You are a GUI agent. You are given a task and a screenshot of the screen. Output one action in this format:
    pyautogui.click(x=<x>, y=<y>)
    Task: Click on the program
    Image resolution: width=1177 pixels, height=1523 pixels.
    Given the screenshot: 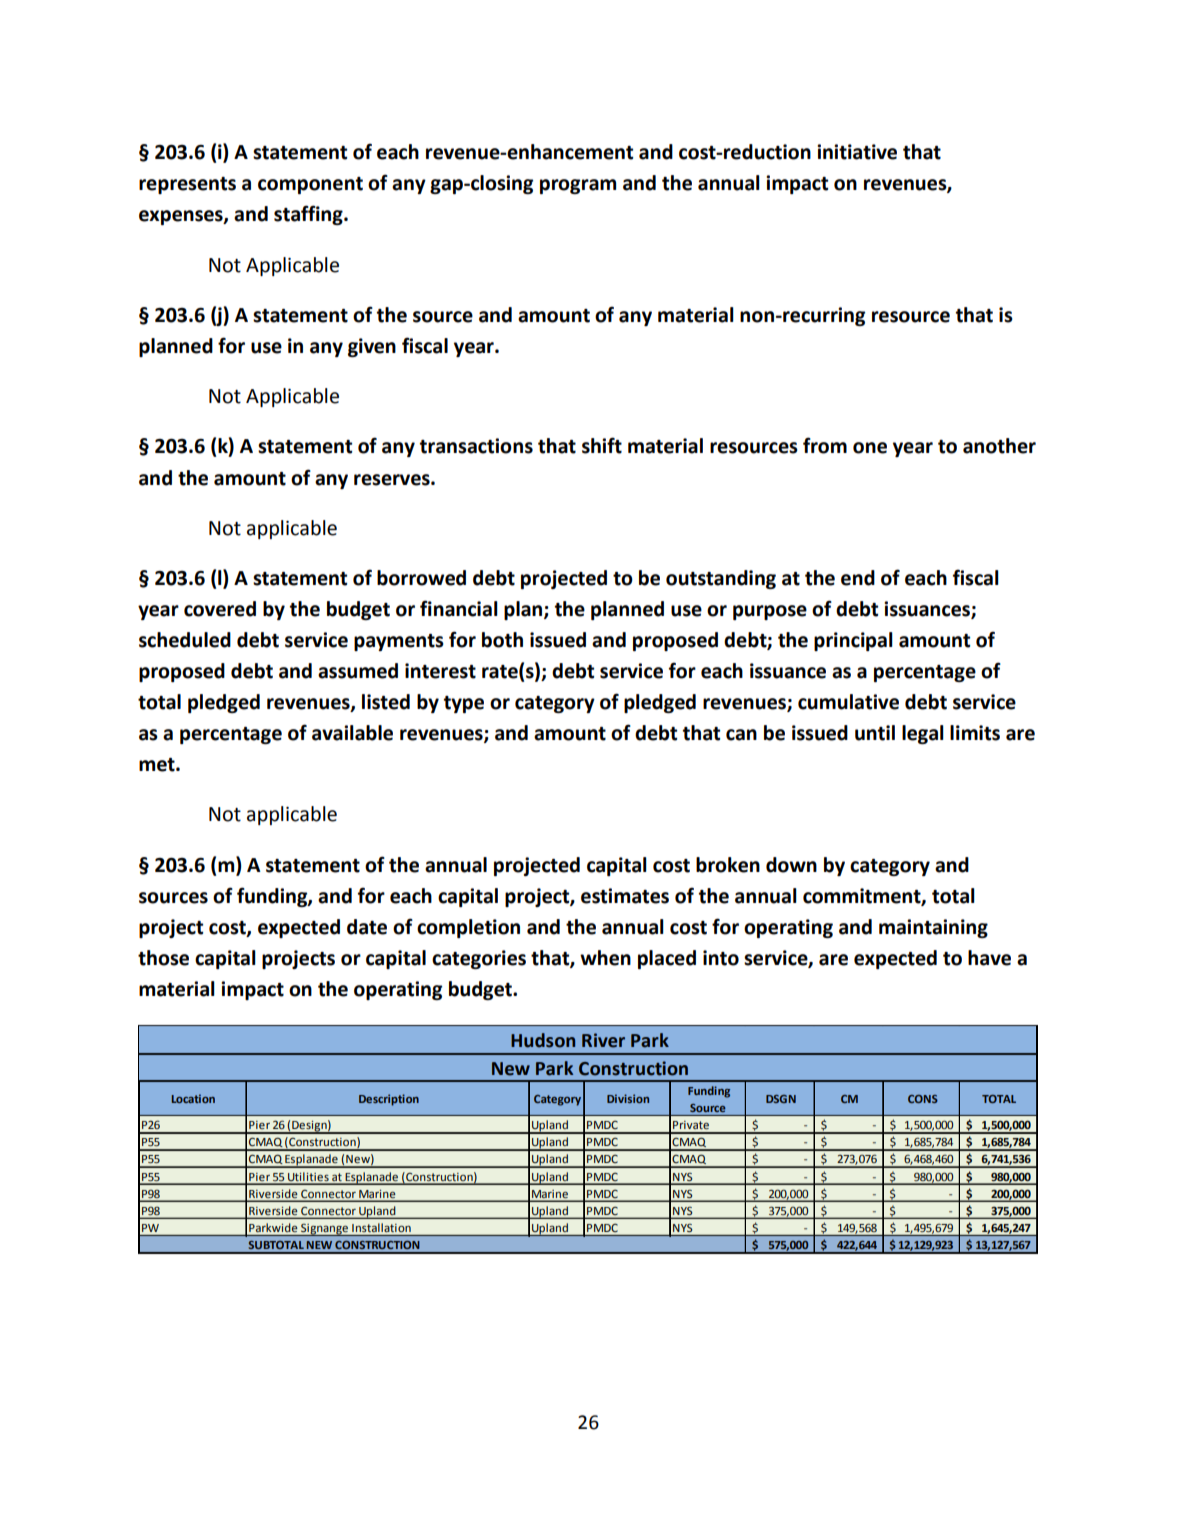 What is the action you would take?
    pyautogui.click(x=578, y=186)
